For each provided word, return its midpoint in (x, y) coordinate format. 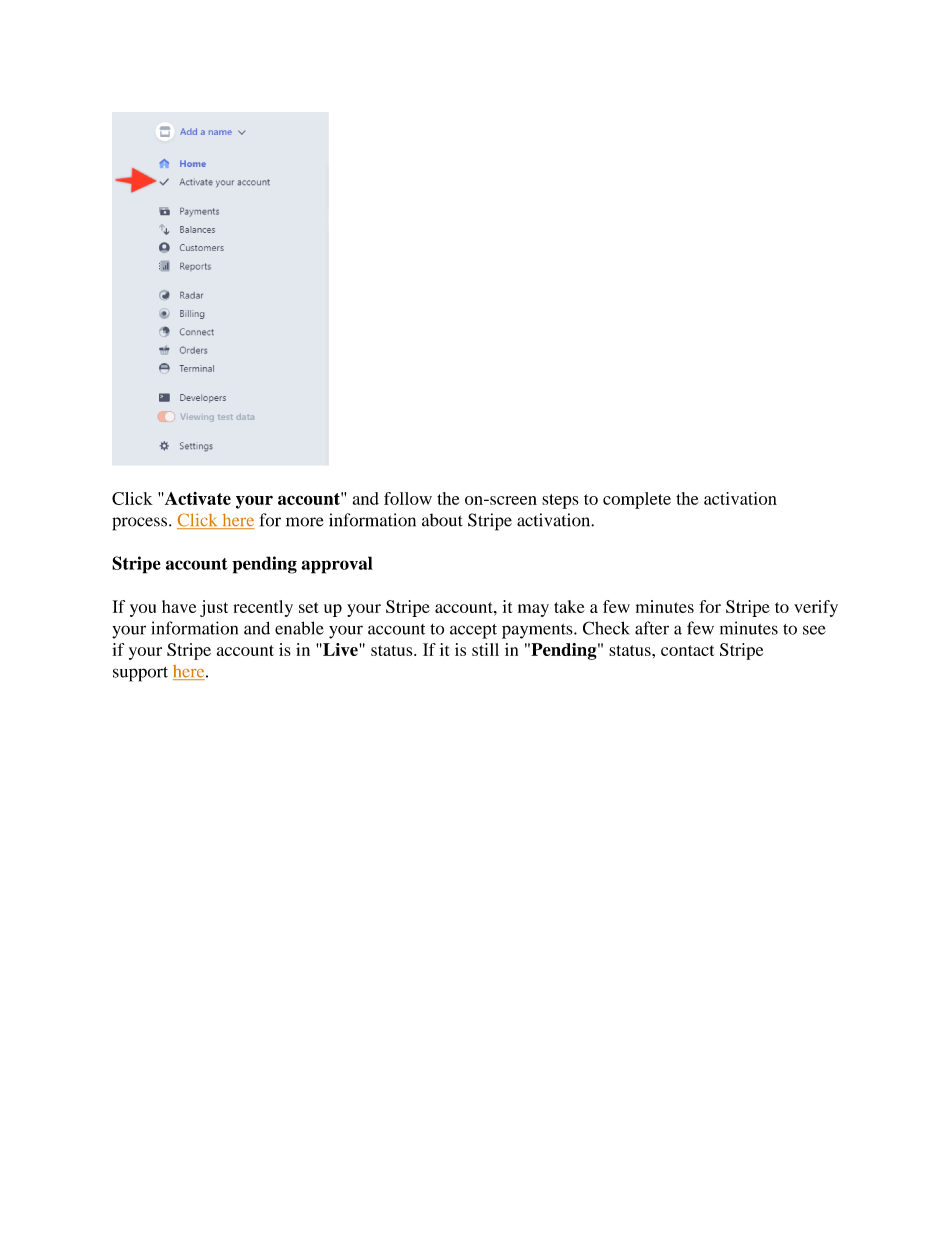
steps (560, 501)
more (305, 522)
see (814, 630)
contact (687, 650)
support (140, 674)
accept (473, 631)
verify (816, 608)
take (569, 606)
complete (637, 500)
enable (299, 628)
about (442, 520)
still (485, 649)
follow (408, 498)
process (141, 524)
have (179, 606)
